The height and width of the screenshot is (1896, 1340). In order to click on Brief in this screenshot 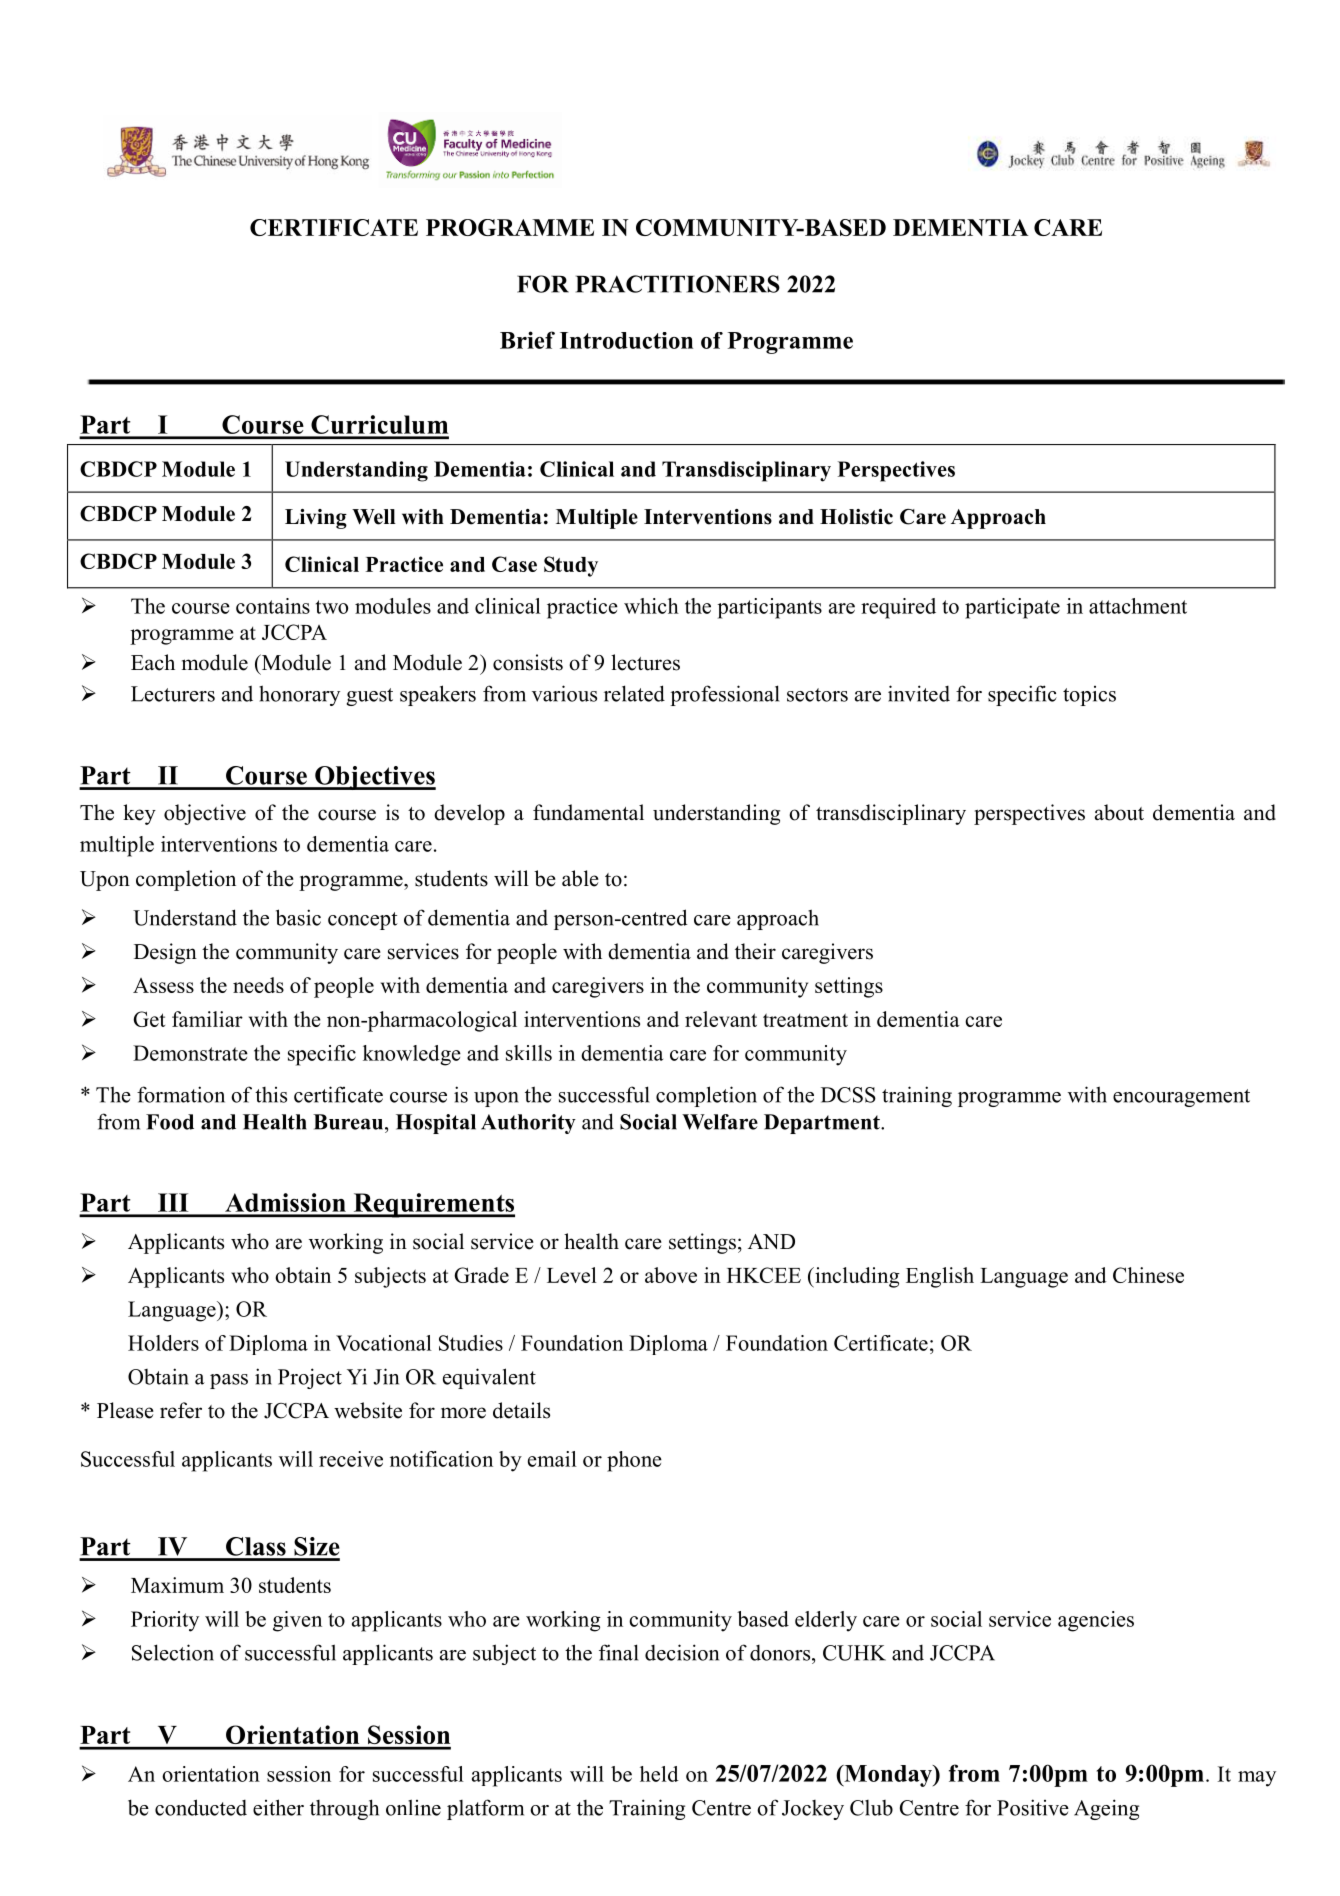, I will do `click(527, 340)`.
